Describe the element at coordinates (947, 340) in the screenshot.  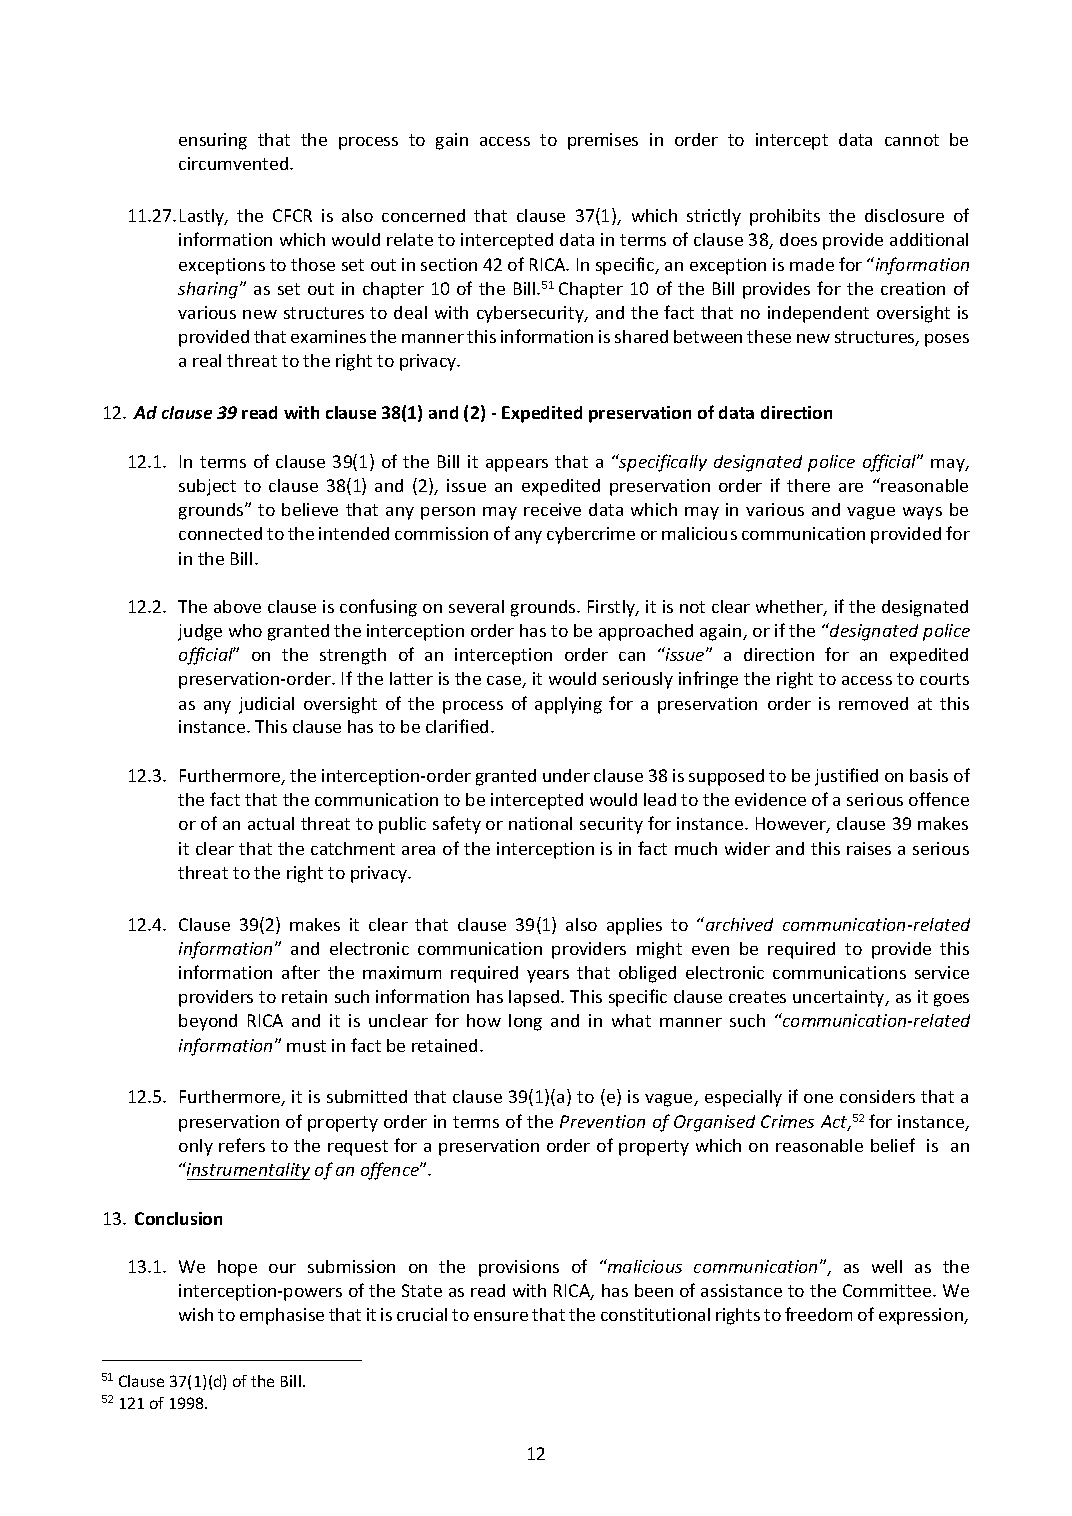
I see `poses` at that location.
